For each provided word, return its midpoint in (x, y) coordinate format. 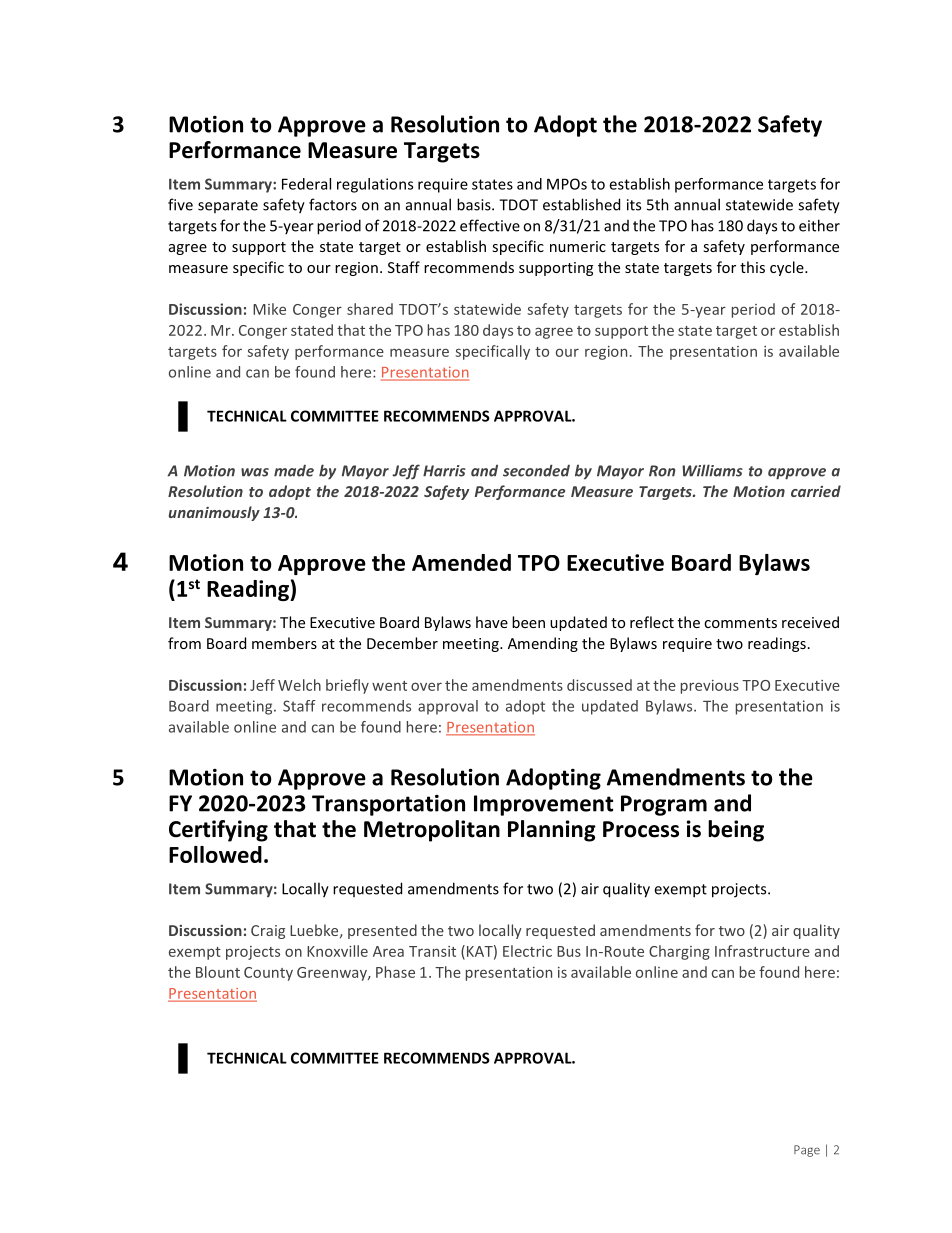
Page (807, 1151)
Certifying (218, 831)
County (268, 974)
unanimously (214, 513)
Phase (395, 972)
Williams (712, 470)
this (752, 267)
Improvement (543, 805)
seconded (536, 470)
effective (490, 225)
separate (228, 206)
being (736, 831)
